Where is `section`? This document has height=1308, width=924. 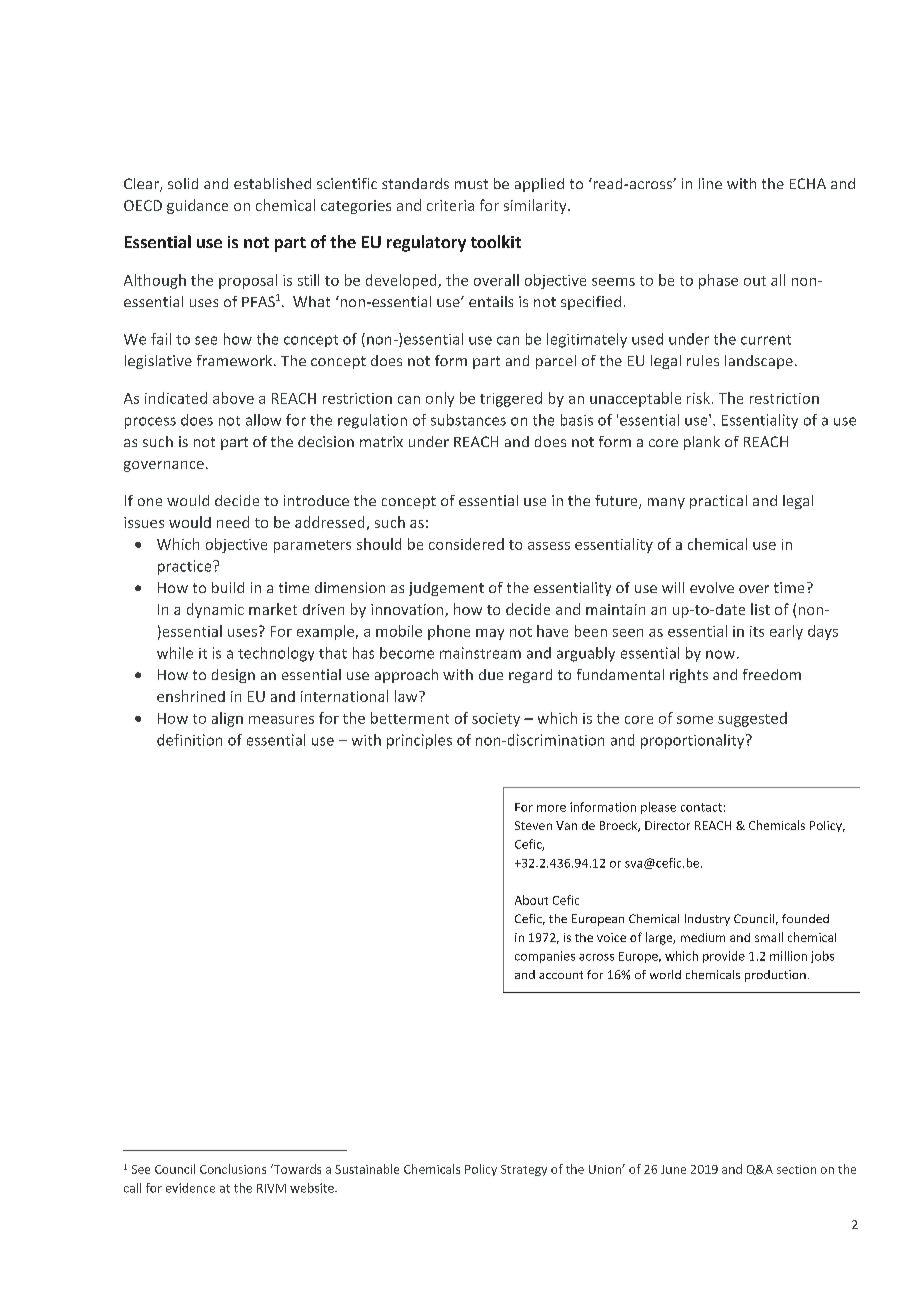 section is located at coordinates (796, 1169).
